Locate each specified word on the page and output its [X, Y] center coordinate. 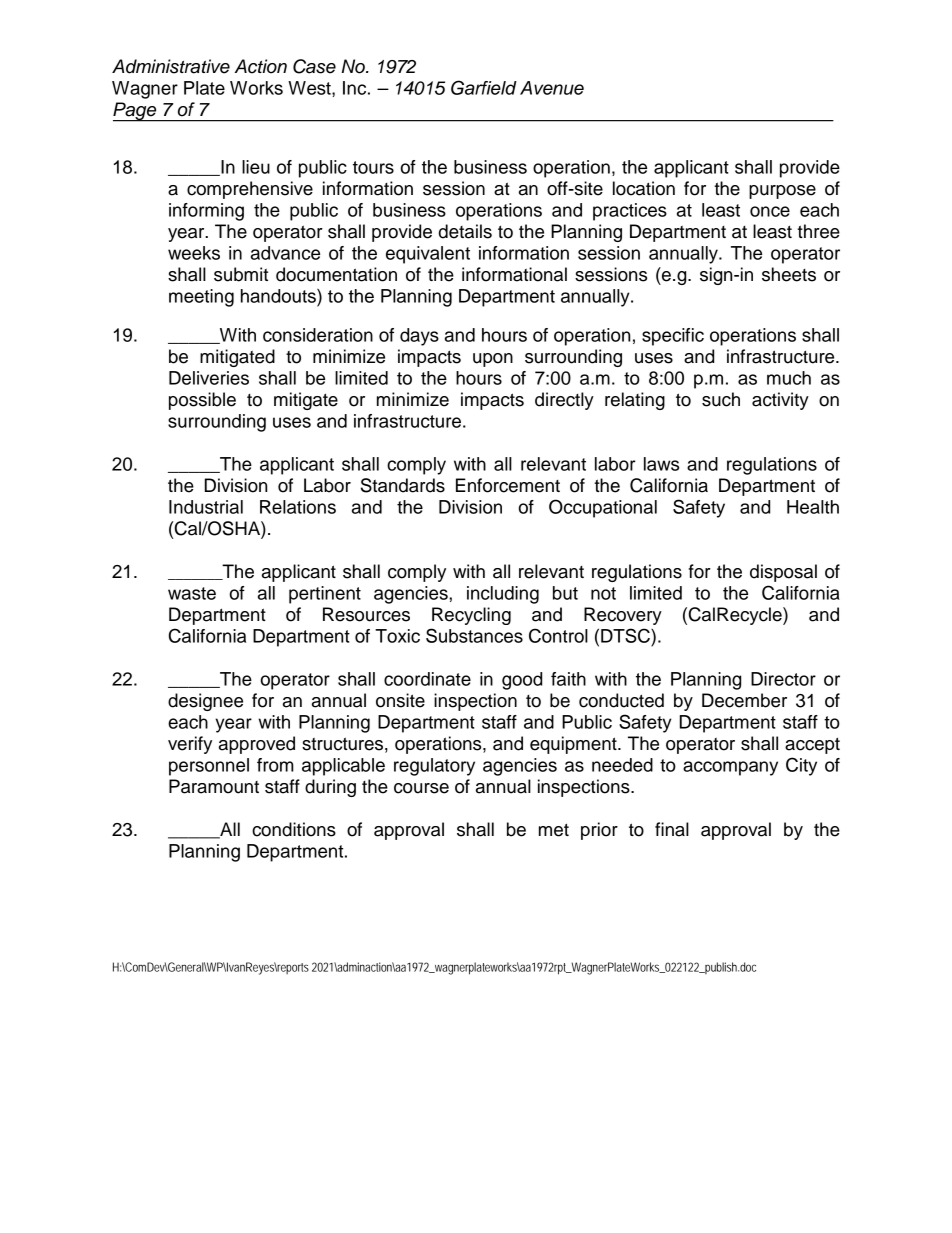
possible [202, 401]
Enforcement [508, 485]
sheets [789, 274]
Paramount [214, 786]
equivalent [428, 255]
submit [241, 274]
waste [192, 593]
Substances [474, 635]
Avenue [552, 88]
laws [661, 464]
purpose [782, 192]
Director [783, 679]
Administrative [171, 66]
